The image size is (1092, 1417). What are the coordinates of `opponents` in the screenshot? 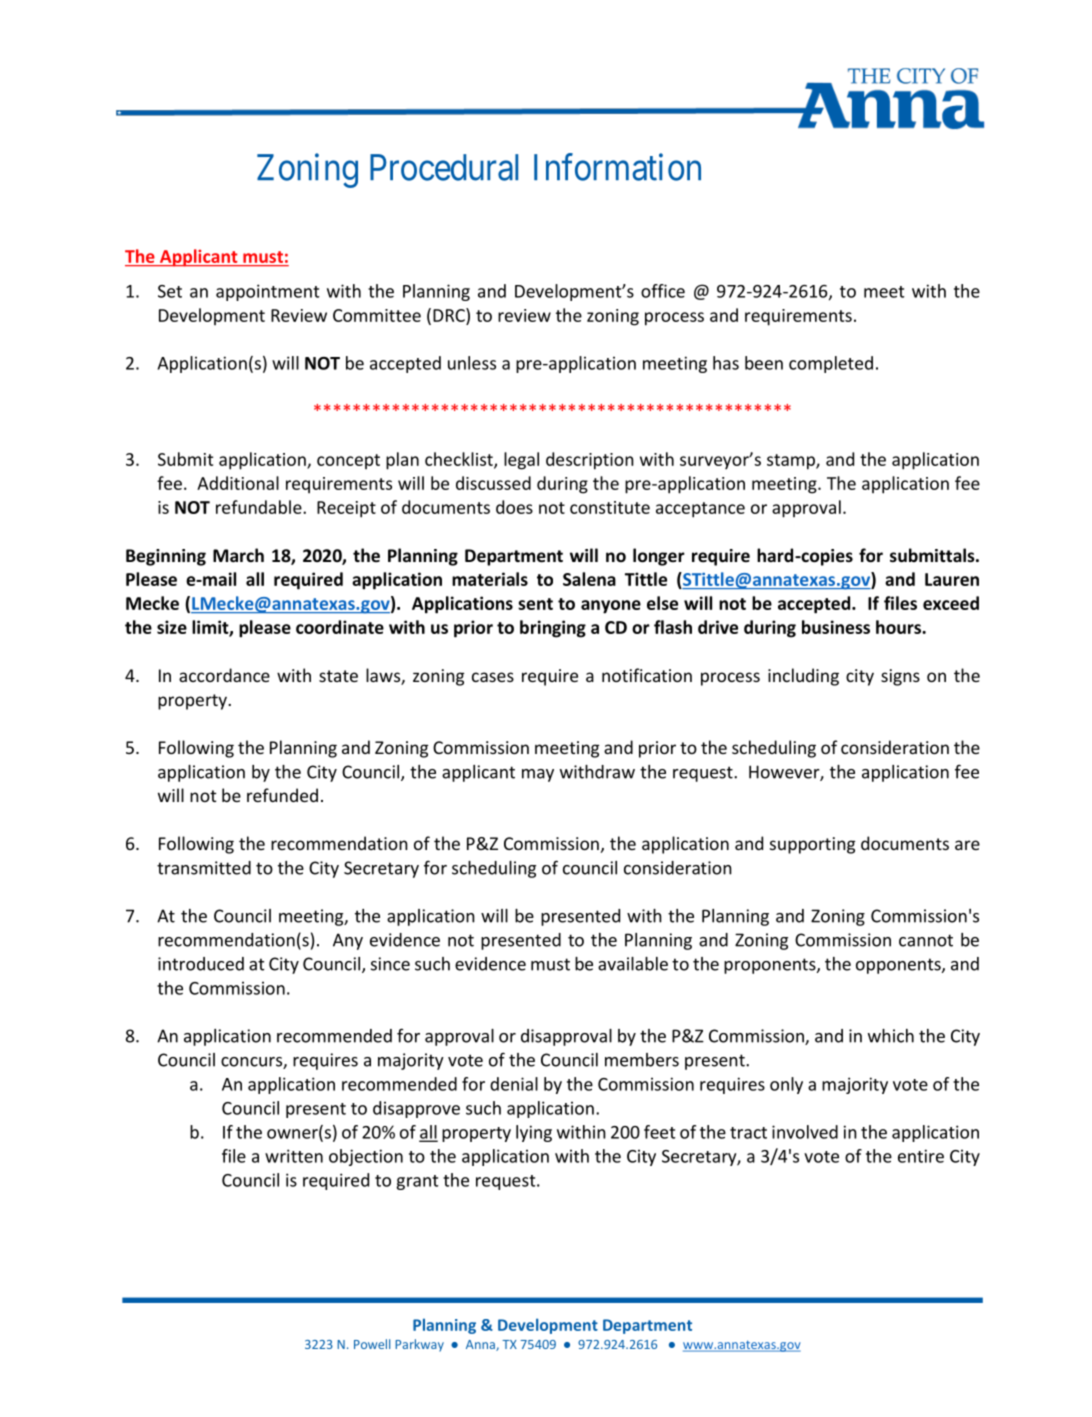 It's located at (899, 966).
